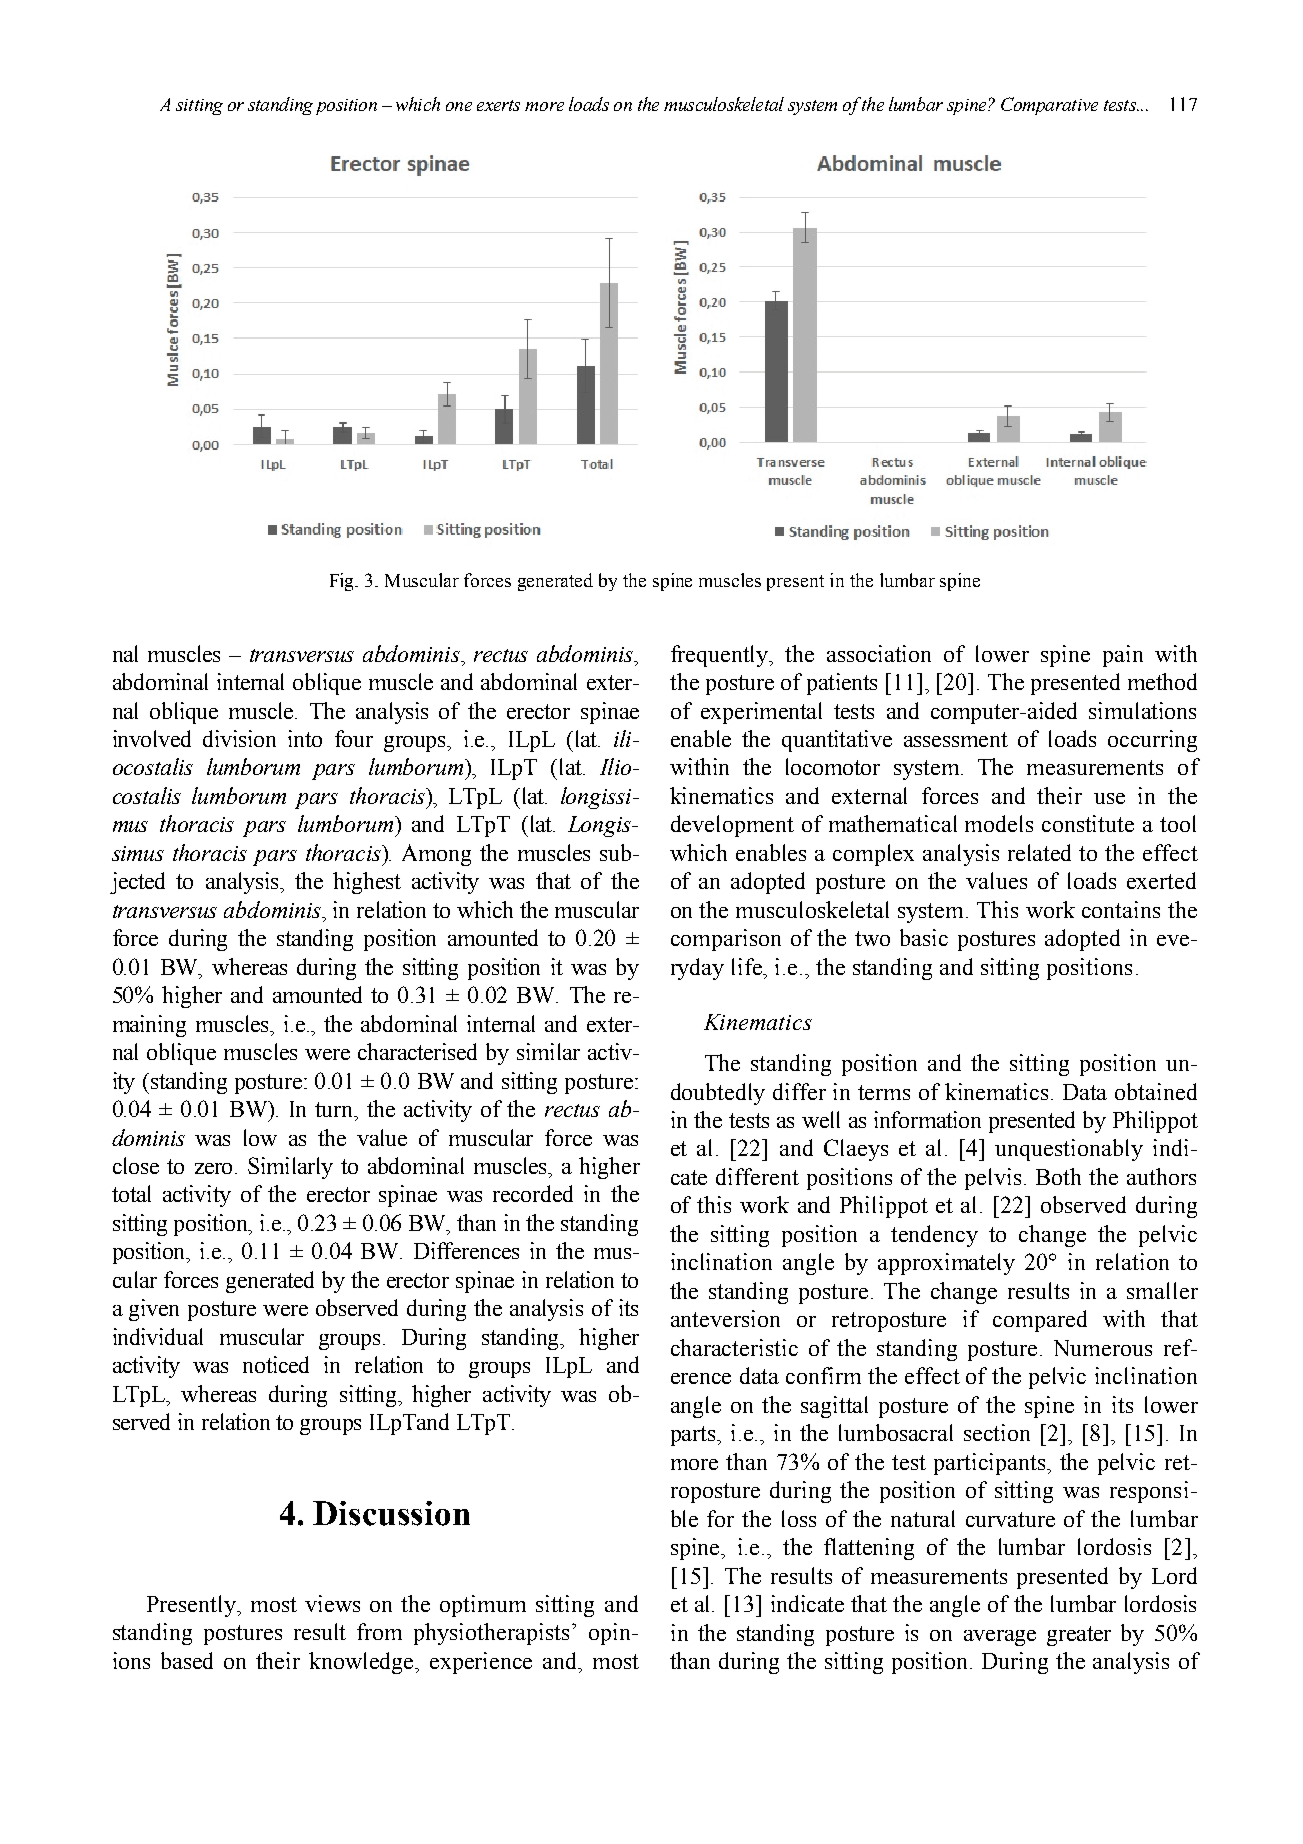  Describe the element at coordinates (1079, 1636) in the document. I see `greater` at that location.
